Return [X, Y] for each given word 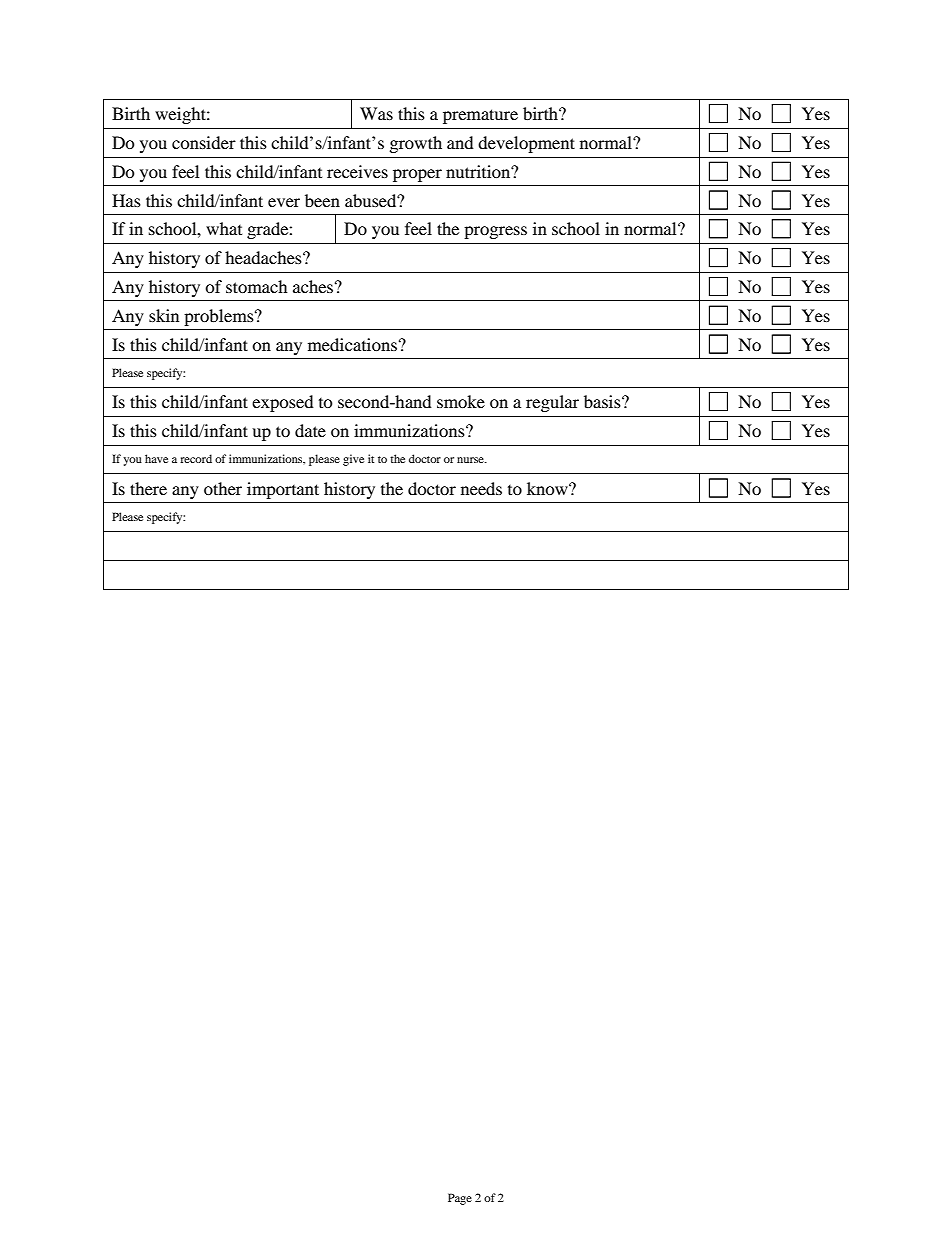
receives [357, 171]
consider [204, 142]
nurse [471, 460]
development [526, 144]
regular [552, 403]
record [196, 458]
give [353, 460]
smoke [461, 401]
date [310, 430]
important [283, 490]
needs [481, 488]
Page [460, 1199]
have [156, 458]
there [148, 488]
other [223, 488]
